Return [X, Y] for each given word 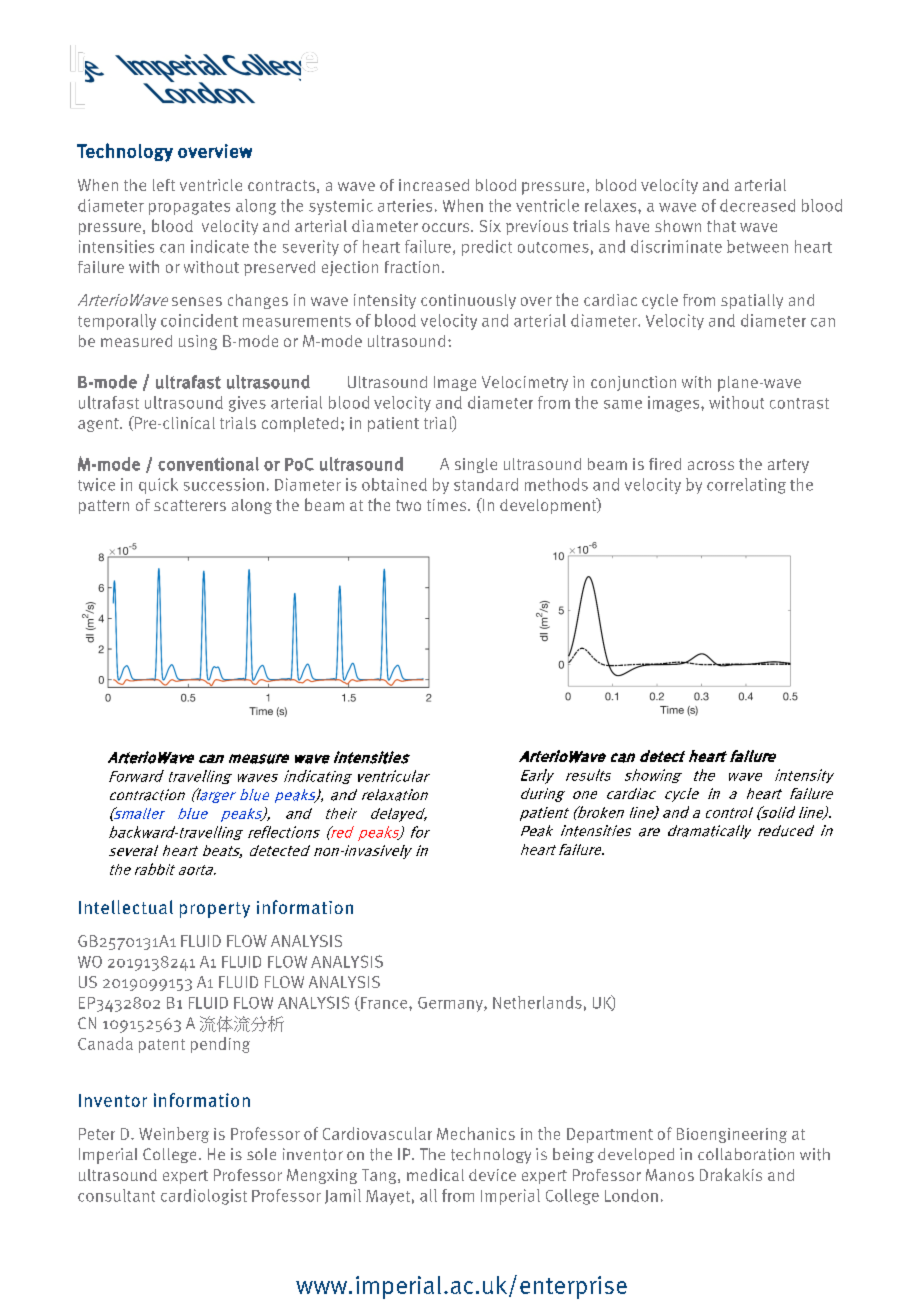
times [448, 505]
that [721, 226]
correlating [746, 486]
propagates [189, 208]
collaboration [746, 1154]
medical [435, 1174]
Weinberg [174, 1135]
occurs [447, 227]
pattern [104, 507]
